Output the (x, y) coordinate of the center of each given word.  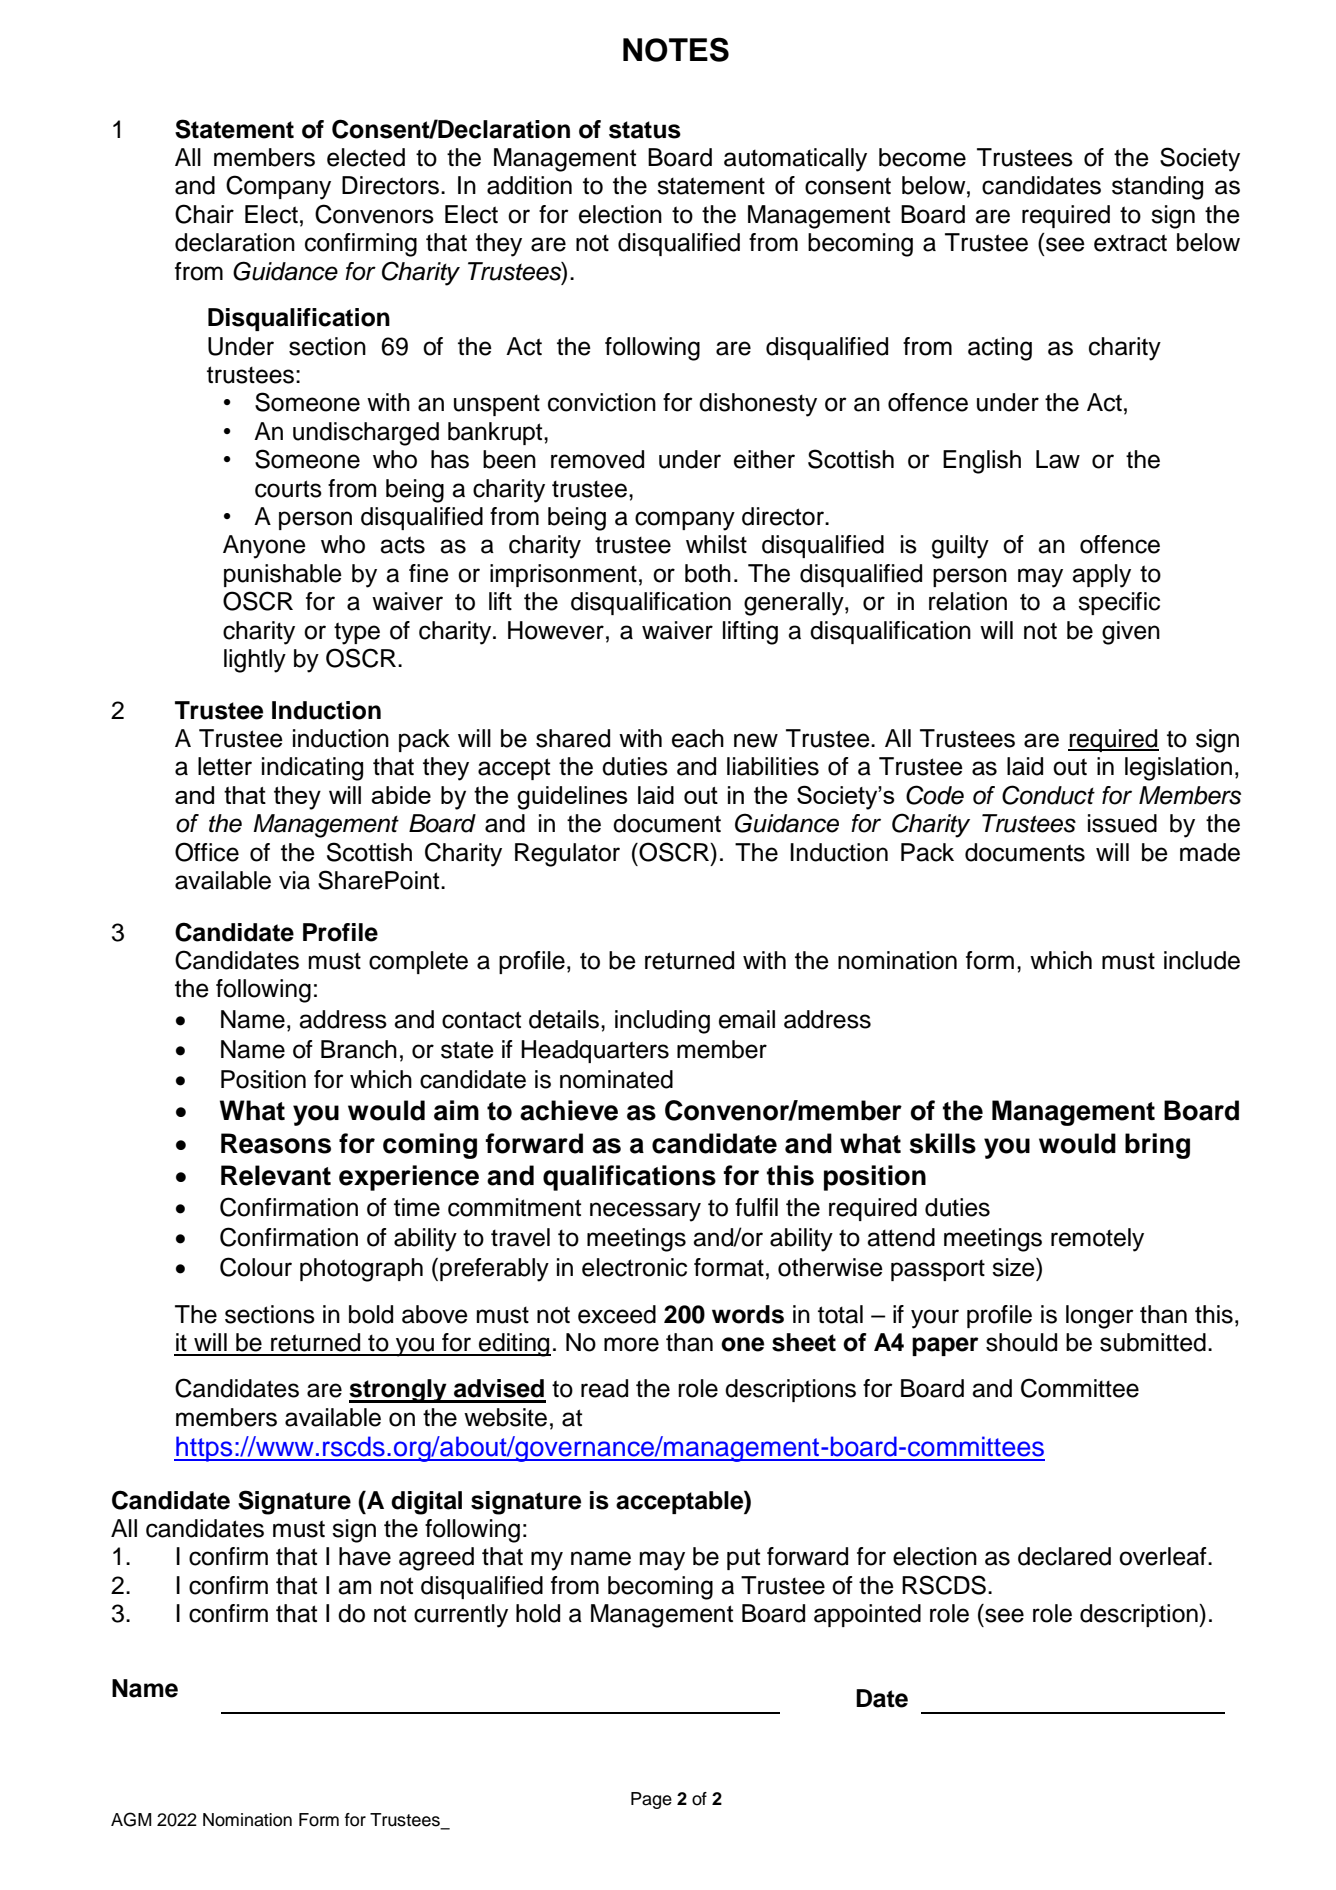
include (1202, 960)
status (645, 130)
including (662, 1022)
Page (651, 1800)
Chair (204, 214)
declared (1064, 1556)
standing (1157, 188)
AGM (131, 1819)
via (294, 880)
